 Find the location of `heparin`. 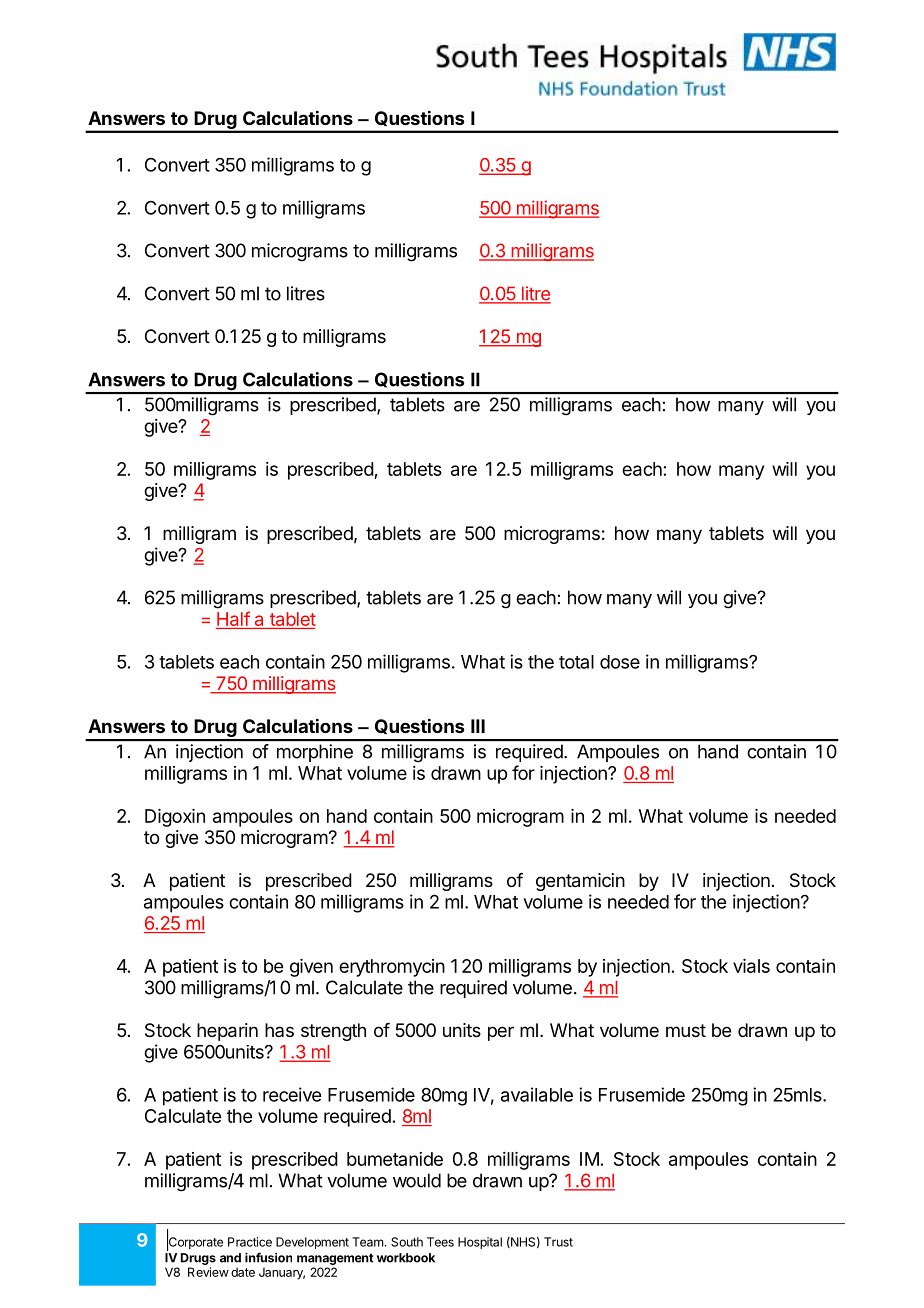

heparin is located at coordinates (227, 1032).
